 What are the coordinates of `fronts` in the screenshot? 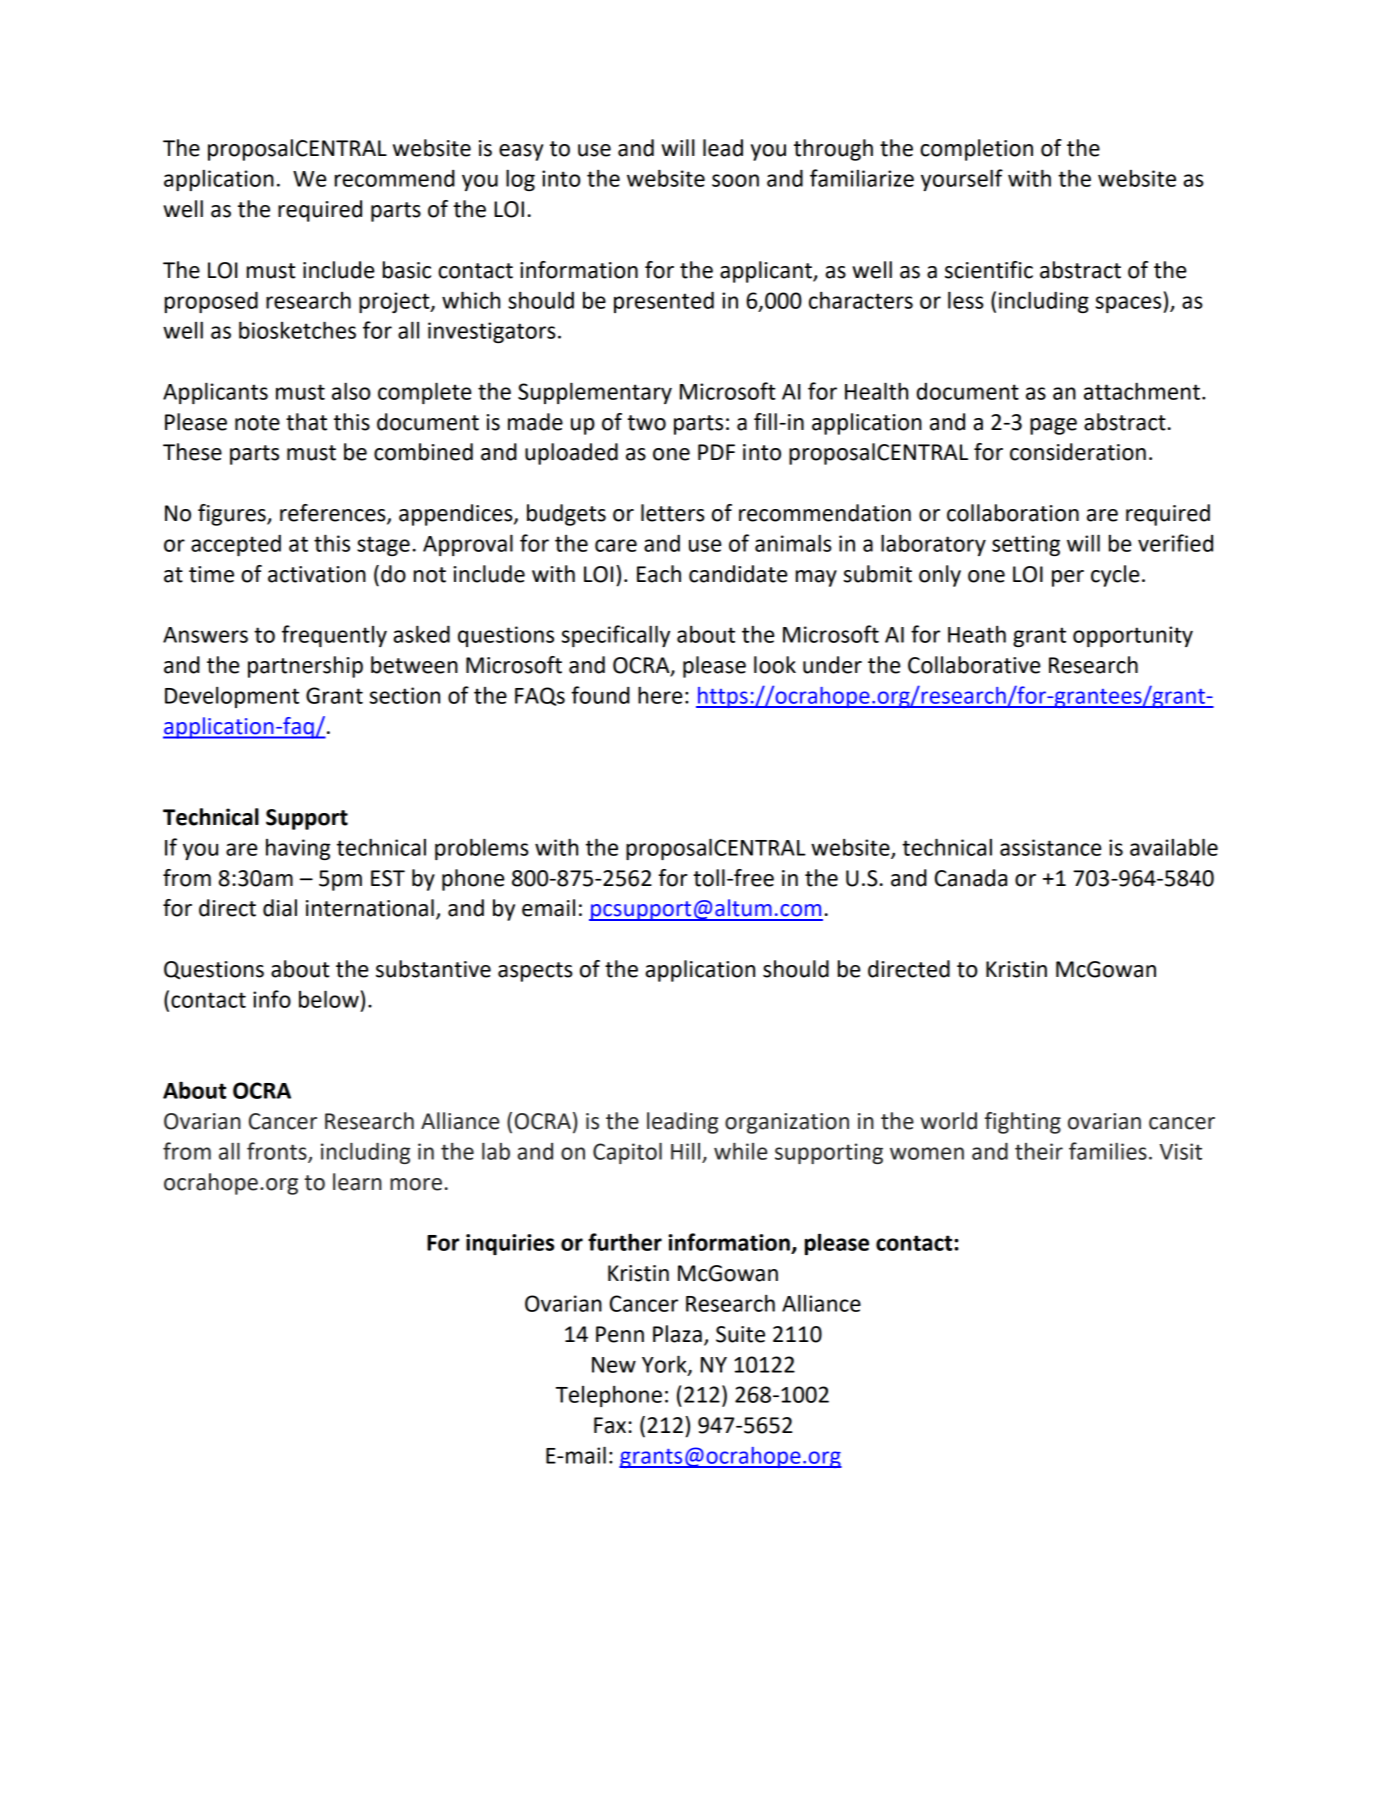 It's located at (278, 1152).
